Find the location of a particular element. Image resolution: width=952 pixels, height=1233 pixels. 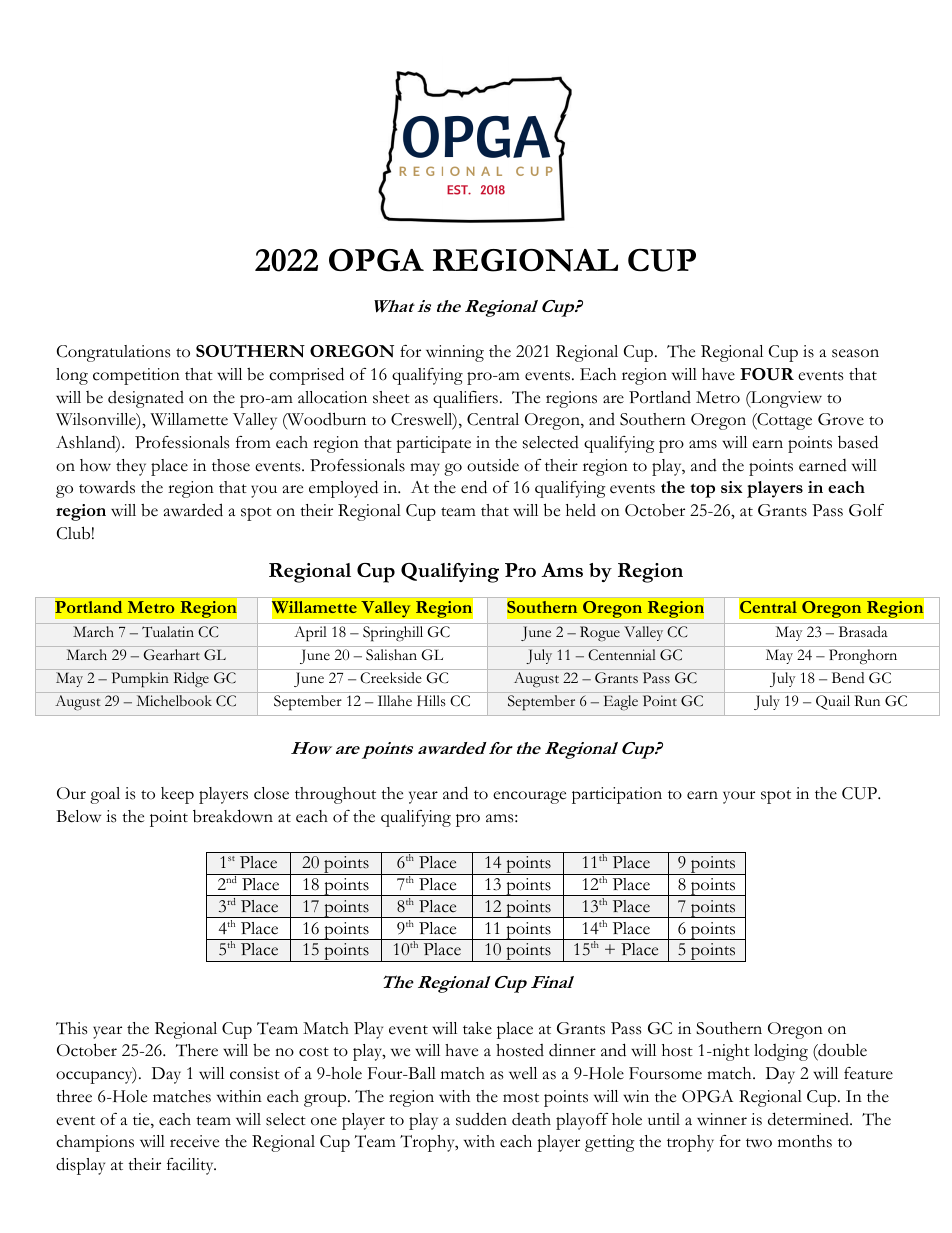

competition is located at coordinates (136, 376).
